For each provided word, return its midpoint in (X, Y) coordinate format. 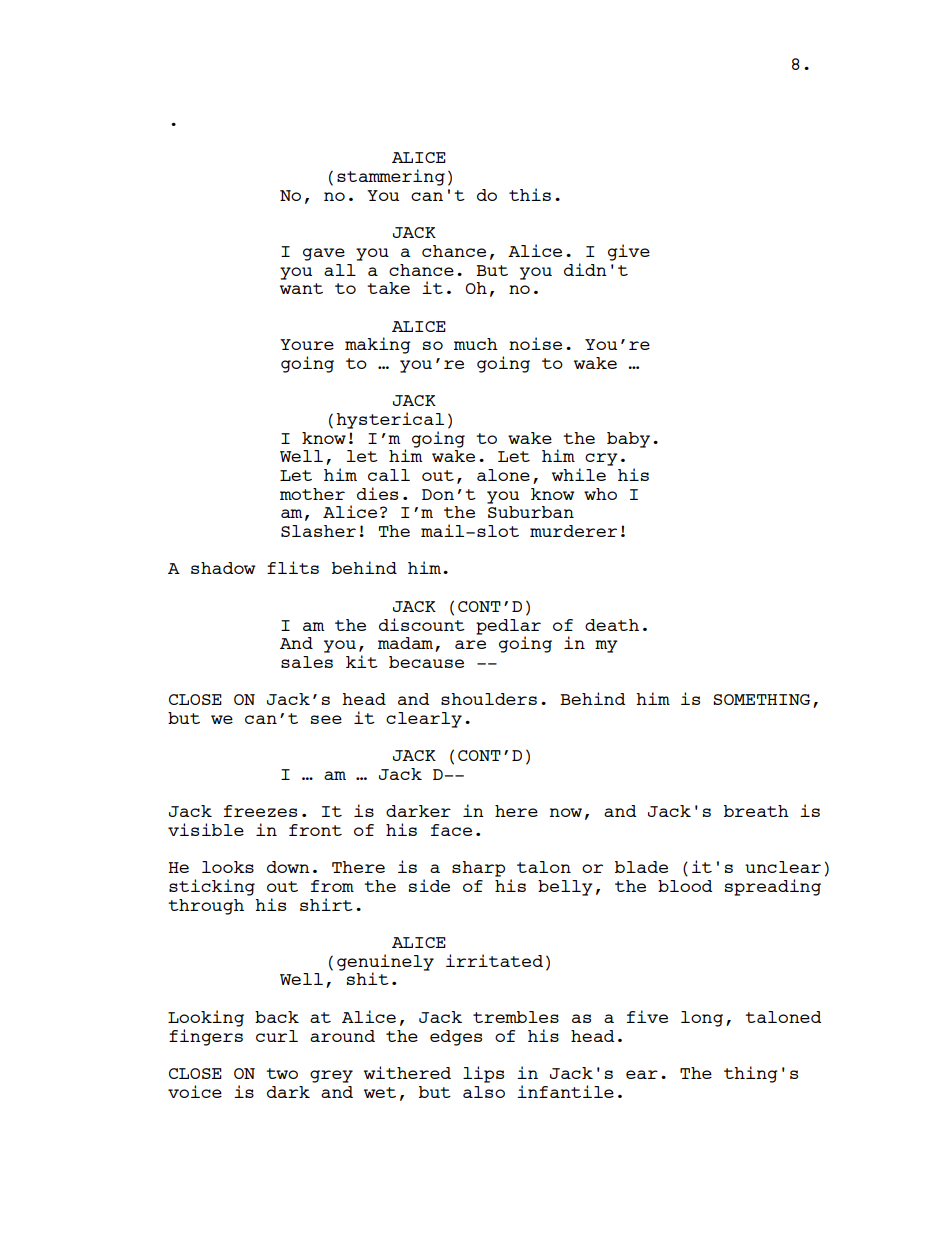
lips (483, 1074)
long (702, 1019)
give (629, 252)
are (470, 644)
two (282, 1073)
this (530, 194)
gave (324, 254)
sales (307, 662)
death (612, 625)
